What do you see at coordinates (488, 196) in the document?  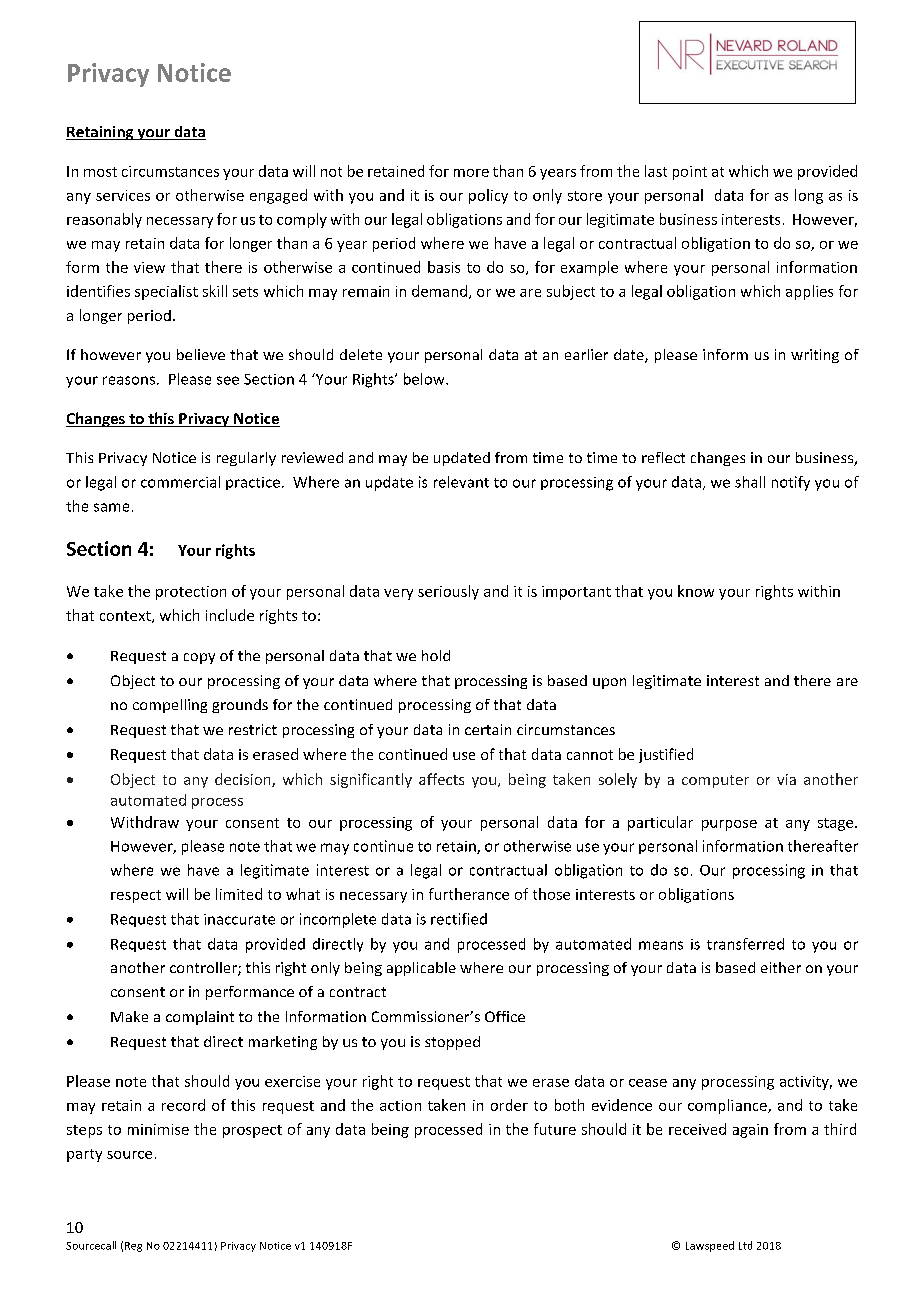 I see `policy` at bounding box center [488, 196].
